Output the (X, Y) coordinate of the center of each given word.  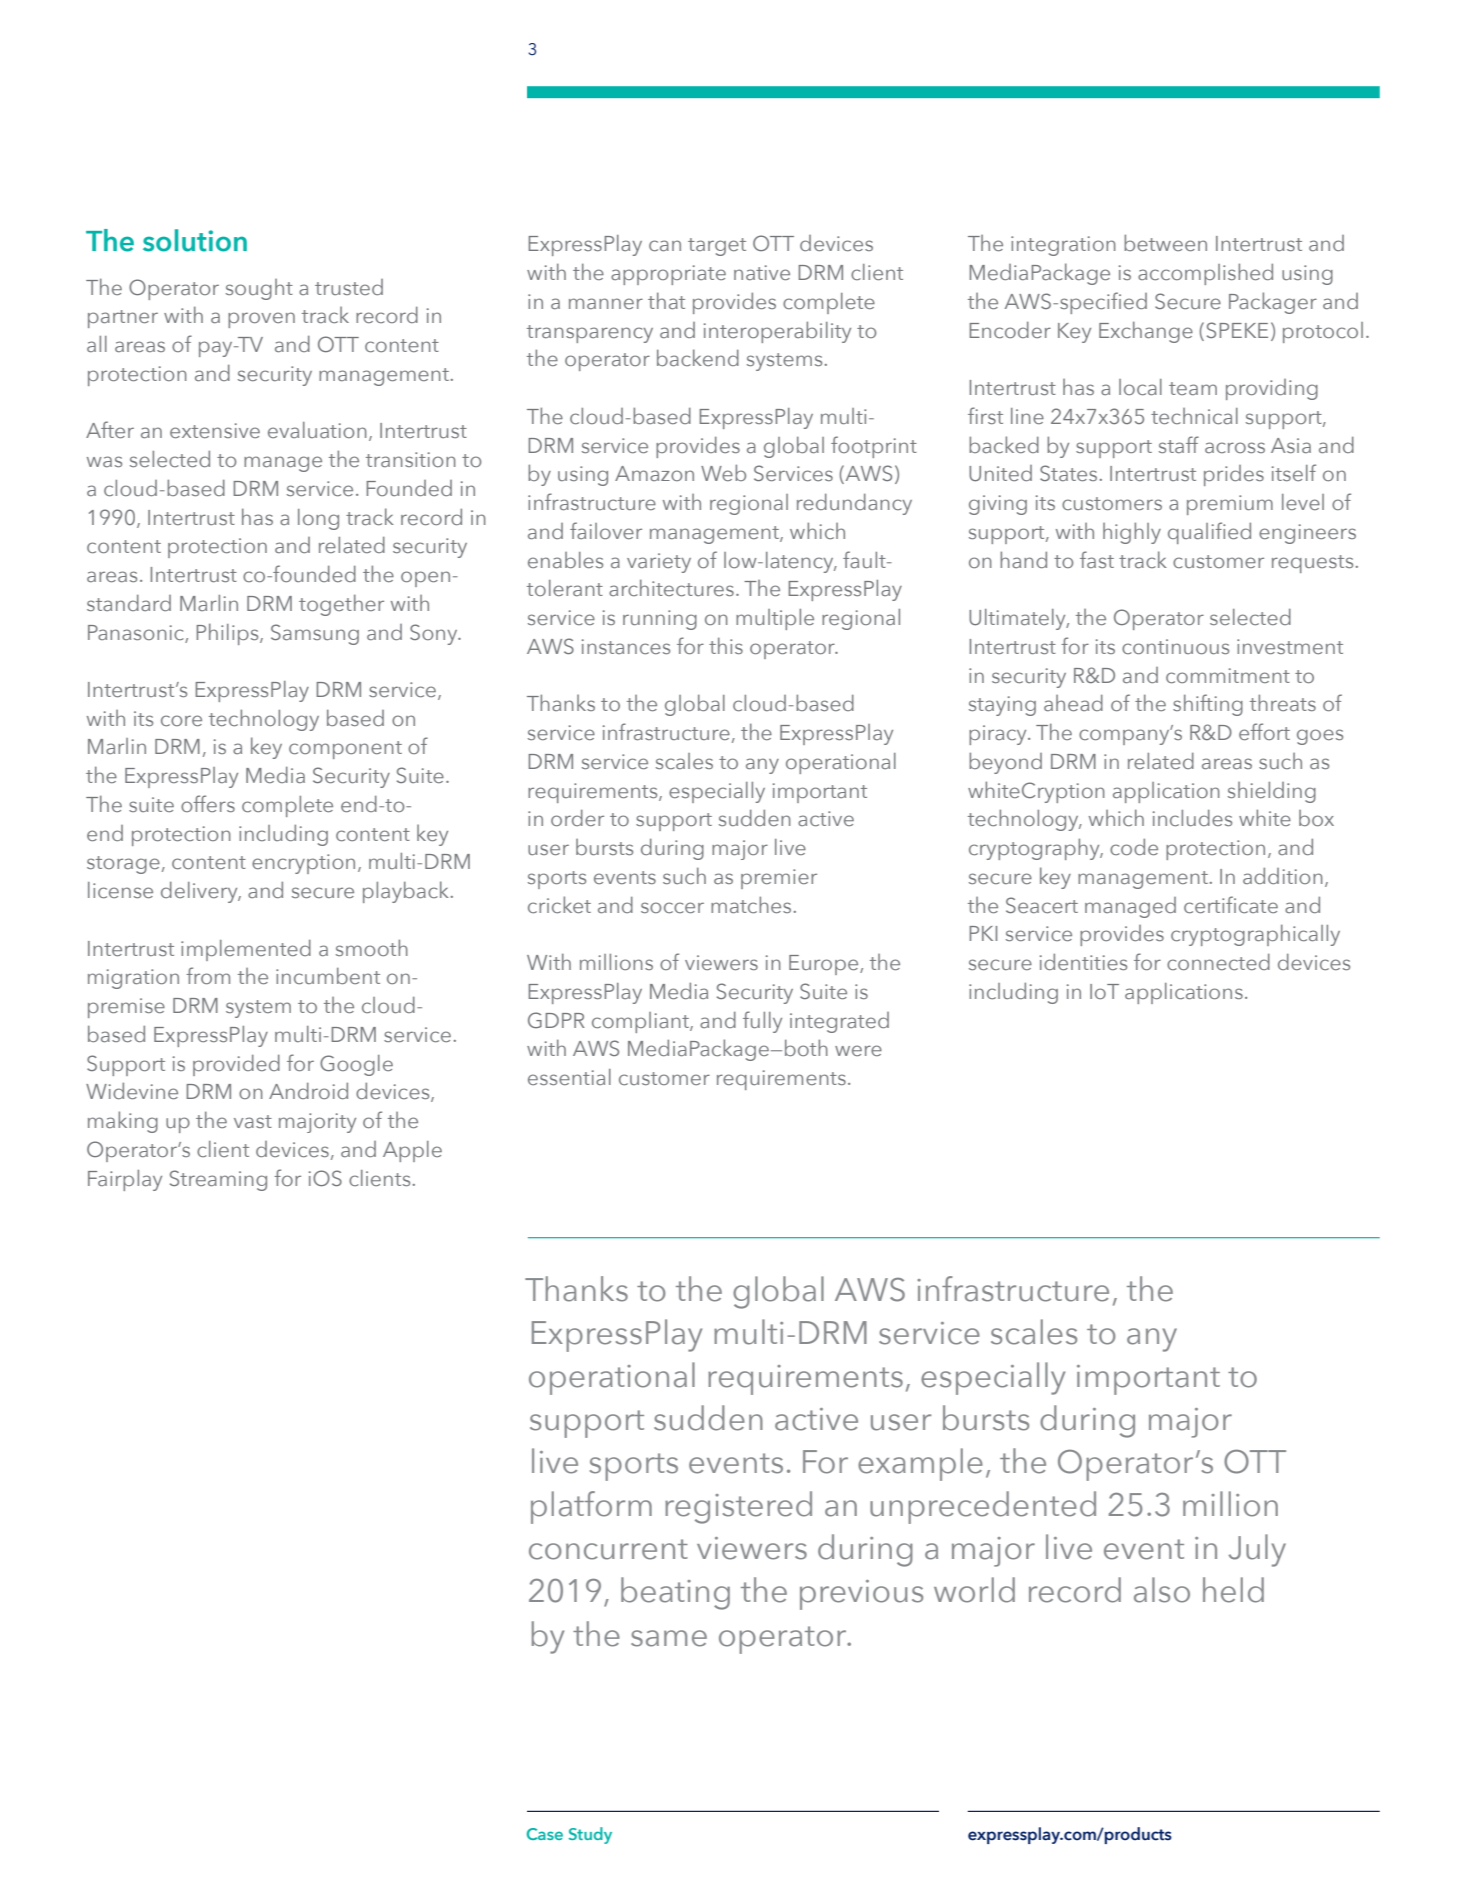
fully (762, 1022)
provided (236, 1065)
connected (1218, 962)
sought (259, 289)
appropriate (668, 275)
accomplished (1205, 274)
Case (545, 1834)
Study (590, 1835)
